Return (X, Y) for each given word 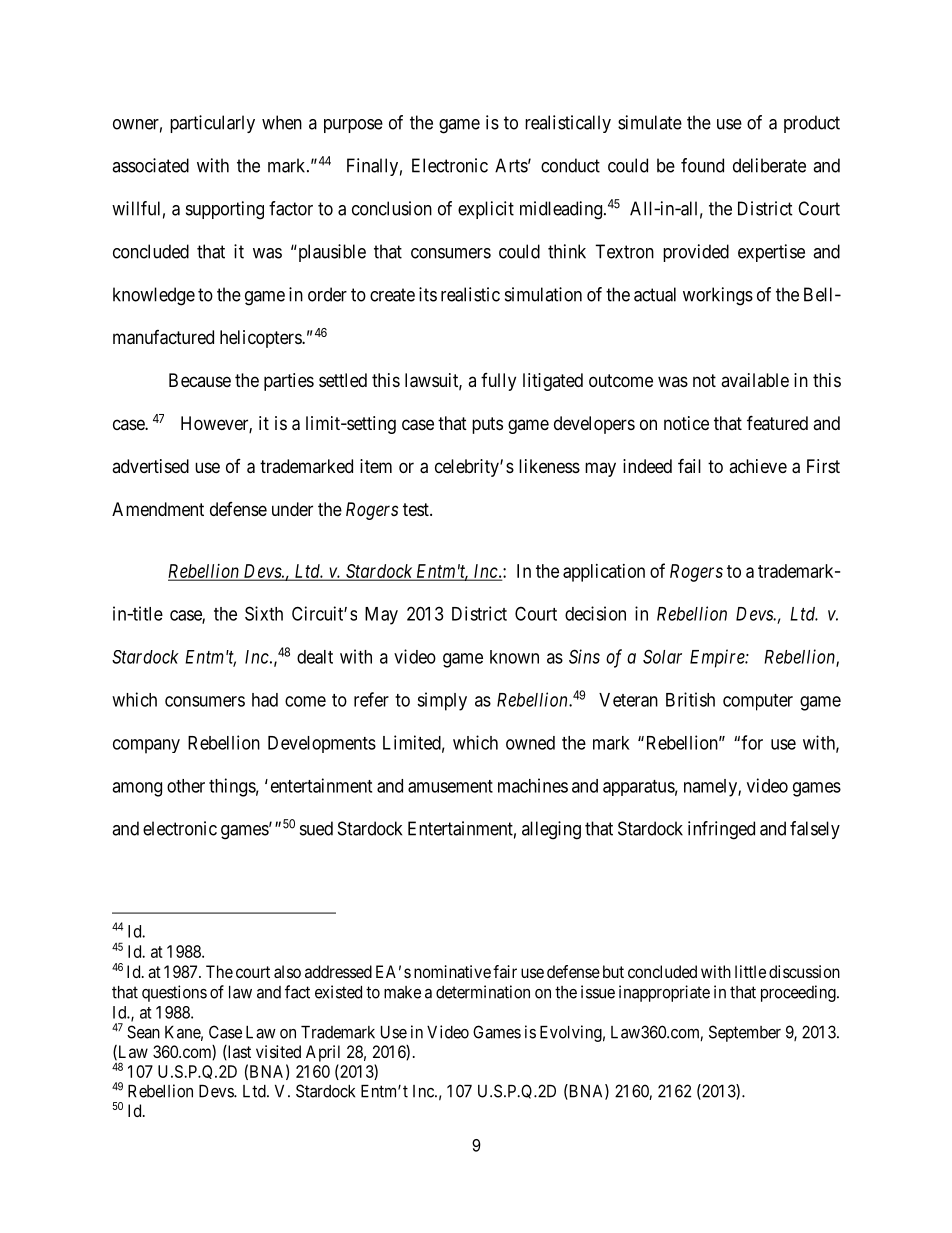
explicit (486, 210)
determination (483, 992)
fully (498, 382)
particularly (212, 124)
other (186, 786)
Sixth (264, 613)
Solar (662, 656)
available (755, 380)
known (514, 657)
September (745, 1033)
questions (174, 993)
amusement (450, 786)
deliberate (769, 165)
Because (200, 380)
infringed (721, 830)
